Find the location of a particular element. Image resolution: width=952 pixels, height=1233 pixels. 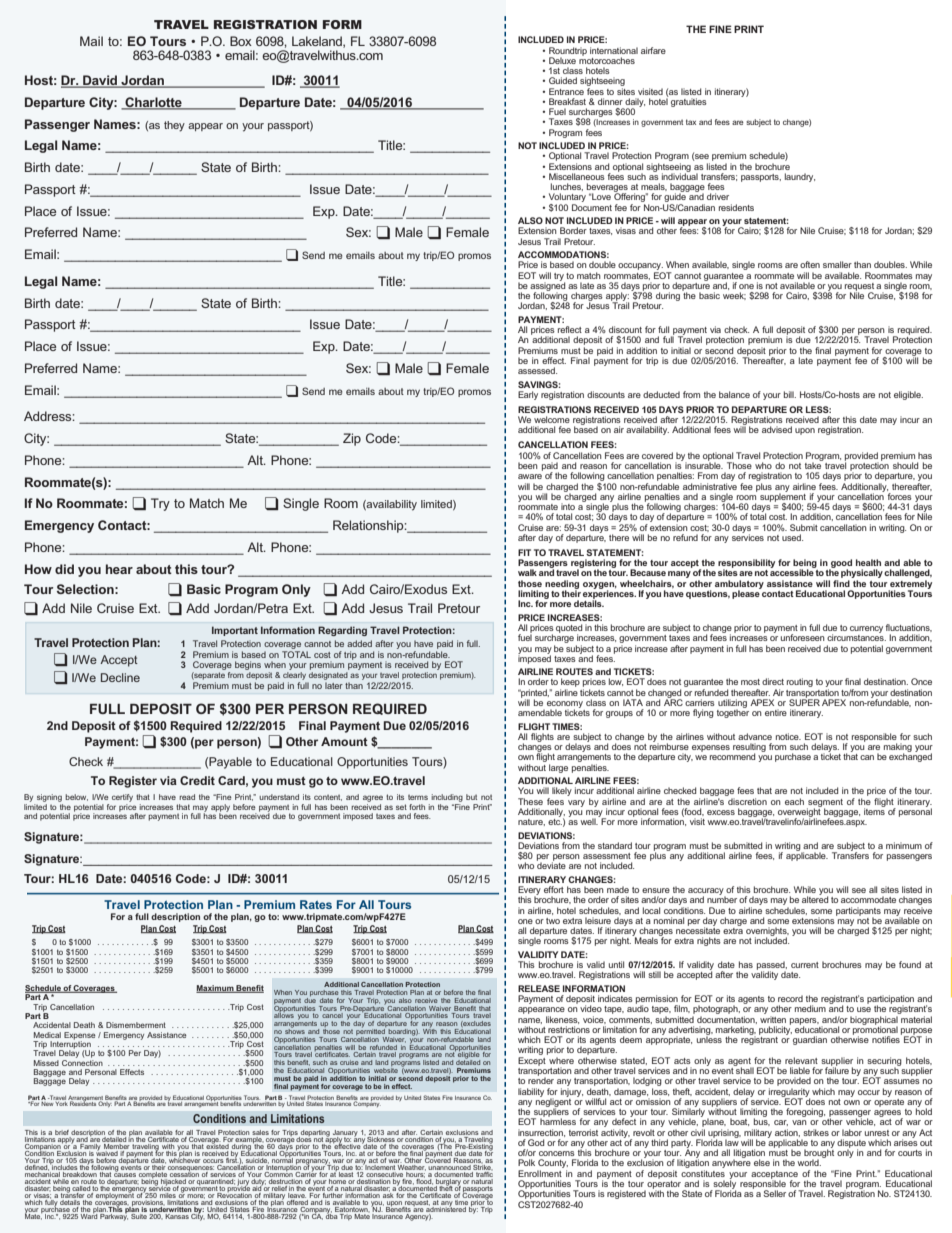

each is located at coordinates (794, 801).
